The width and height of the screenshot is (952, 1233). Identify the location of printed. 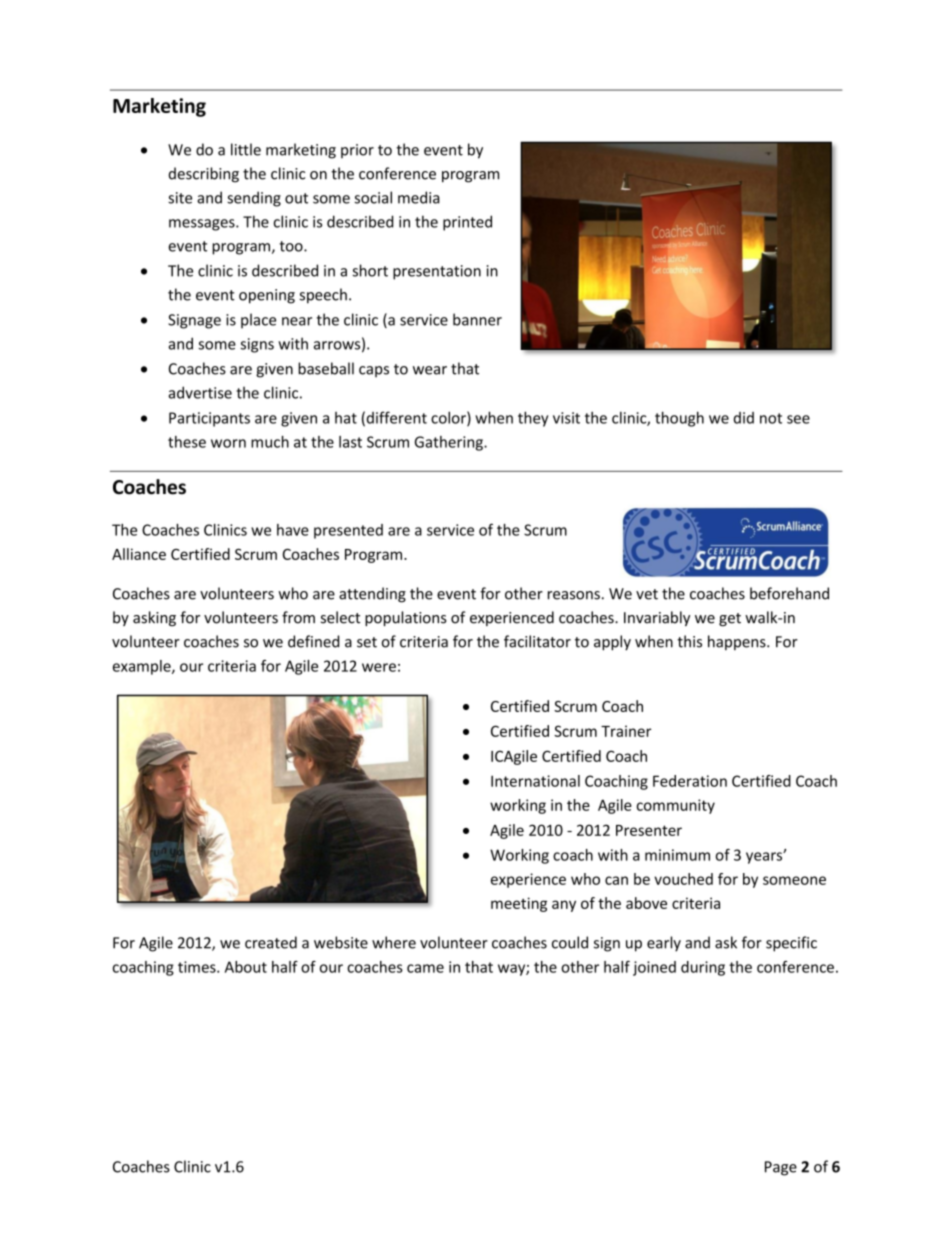
(467, 223).
